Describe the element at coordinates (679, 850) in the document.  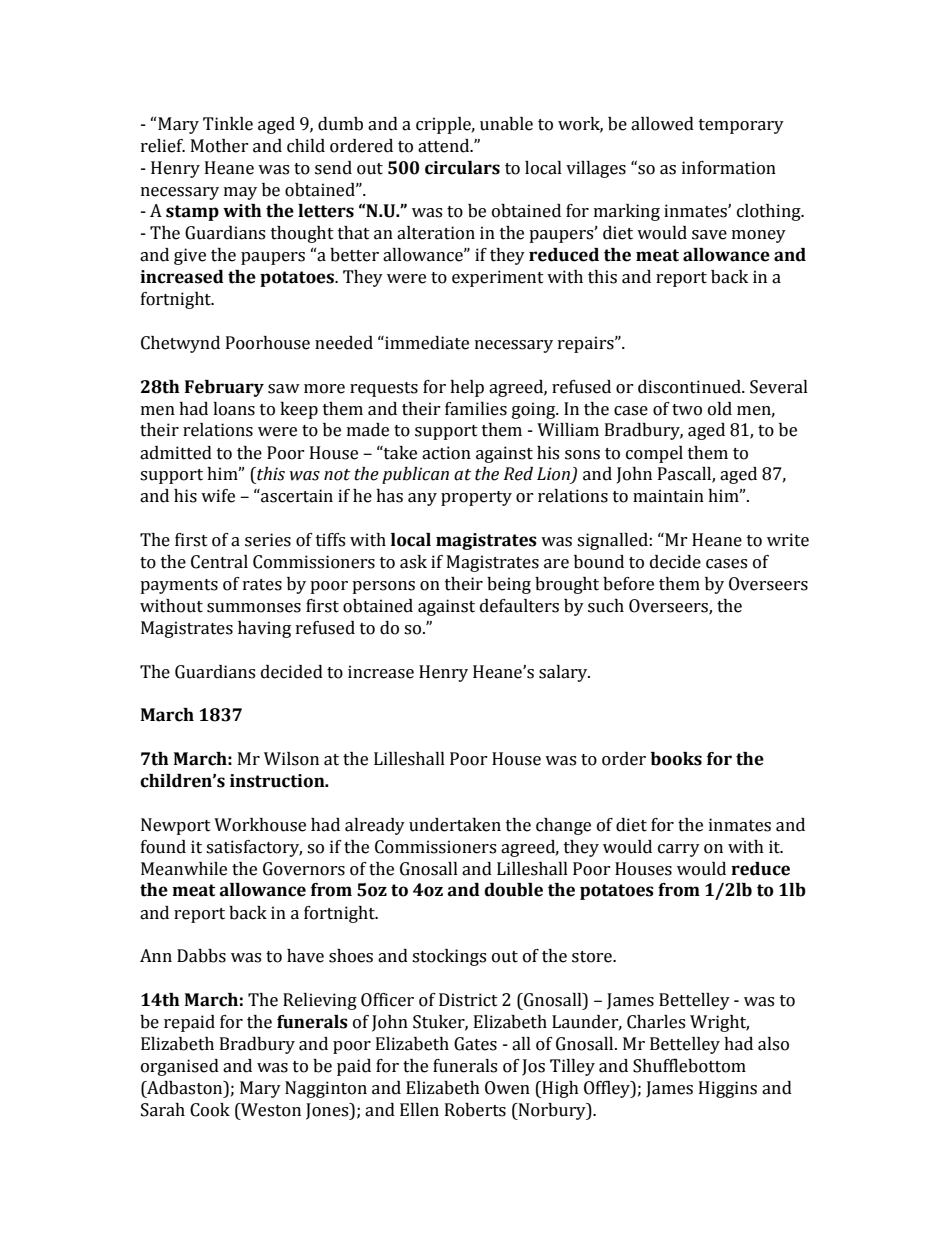
I see `carry` at that location.
